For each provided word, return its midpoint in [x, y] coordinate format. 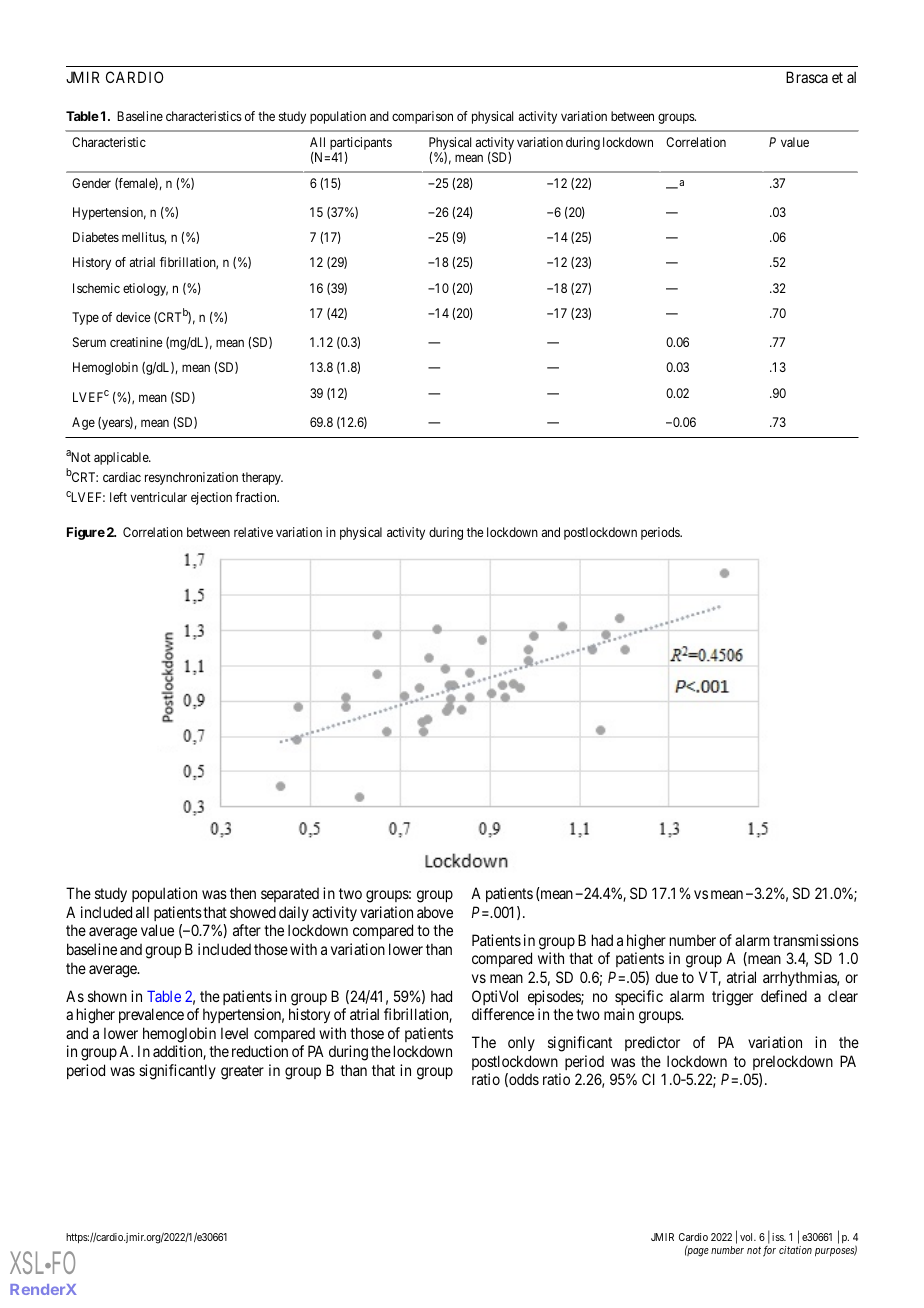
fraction [257, 497]
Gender [91, 183]
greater [242, 1072]
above [435, 912]
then [243, 893]
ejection [211, 498]
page [697, 1252]
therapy [262, 478]
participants [361, 143]
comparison [422, 117]
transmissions [816, 940]
